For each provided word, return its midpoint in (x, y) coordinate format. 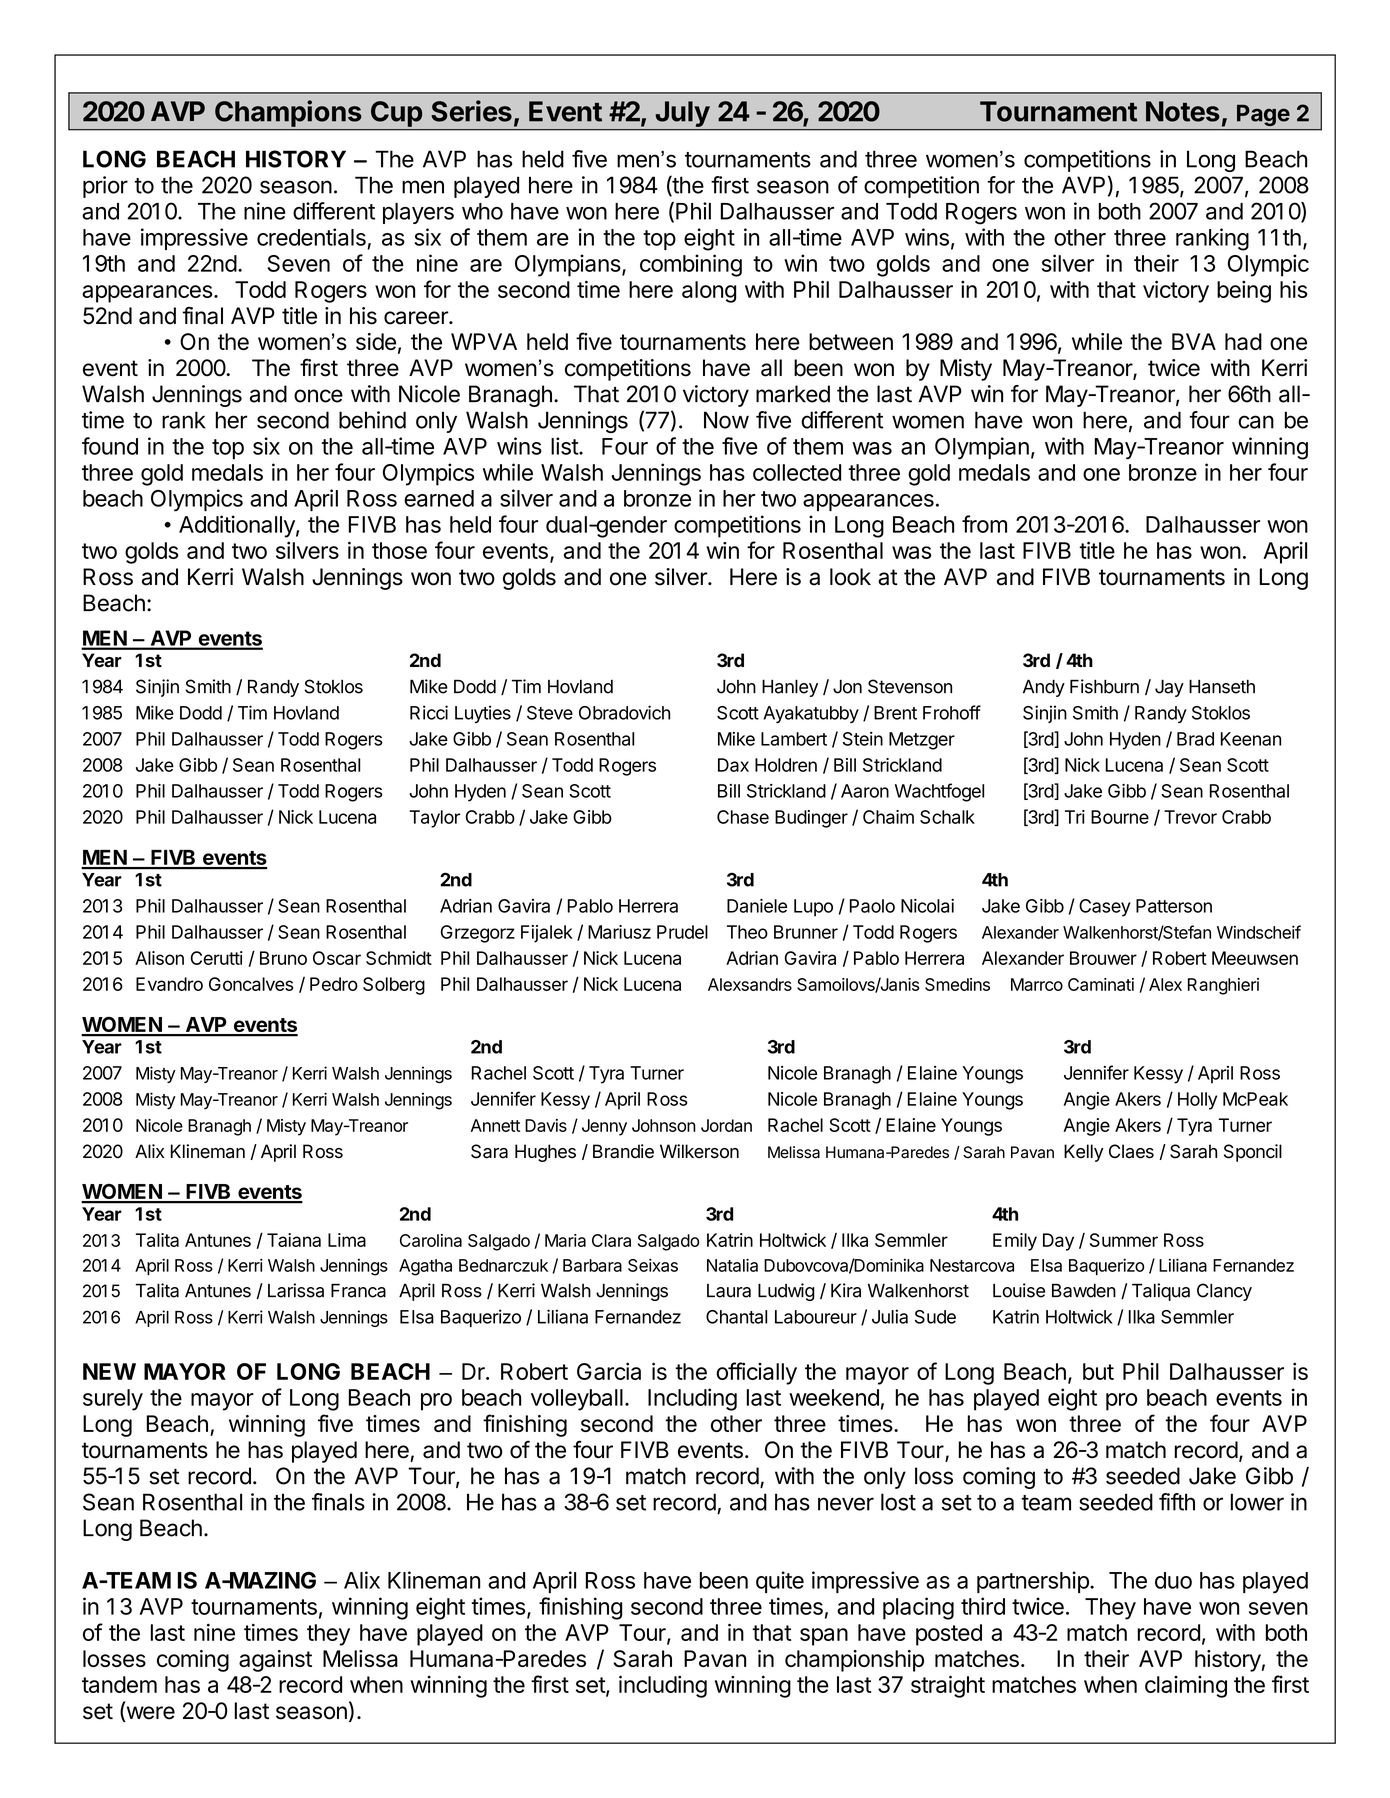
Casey (1105, 908)
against (275, 1661)
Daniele (757, 906)
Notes (1183, 111)
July (682, 115)
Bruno (283, 958)
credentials (311, 237)
